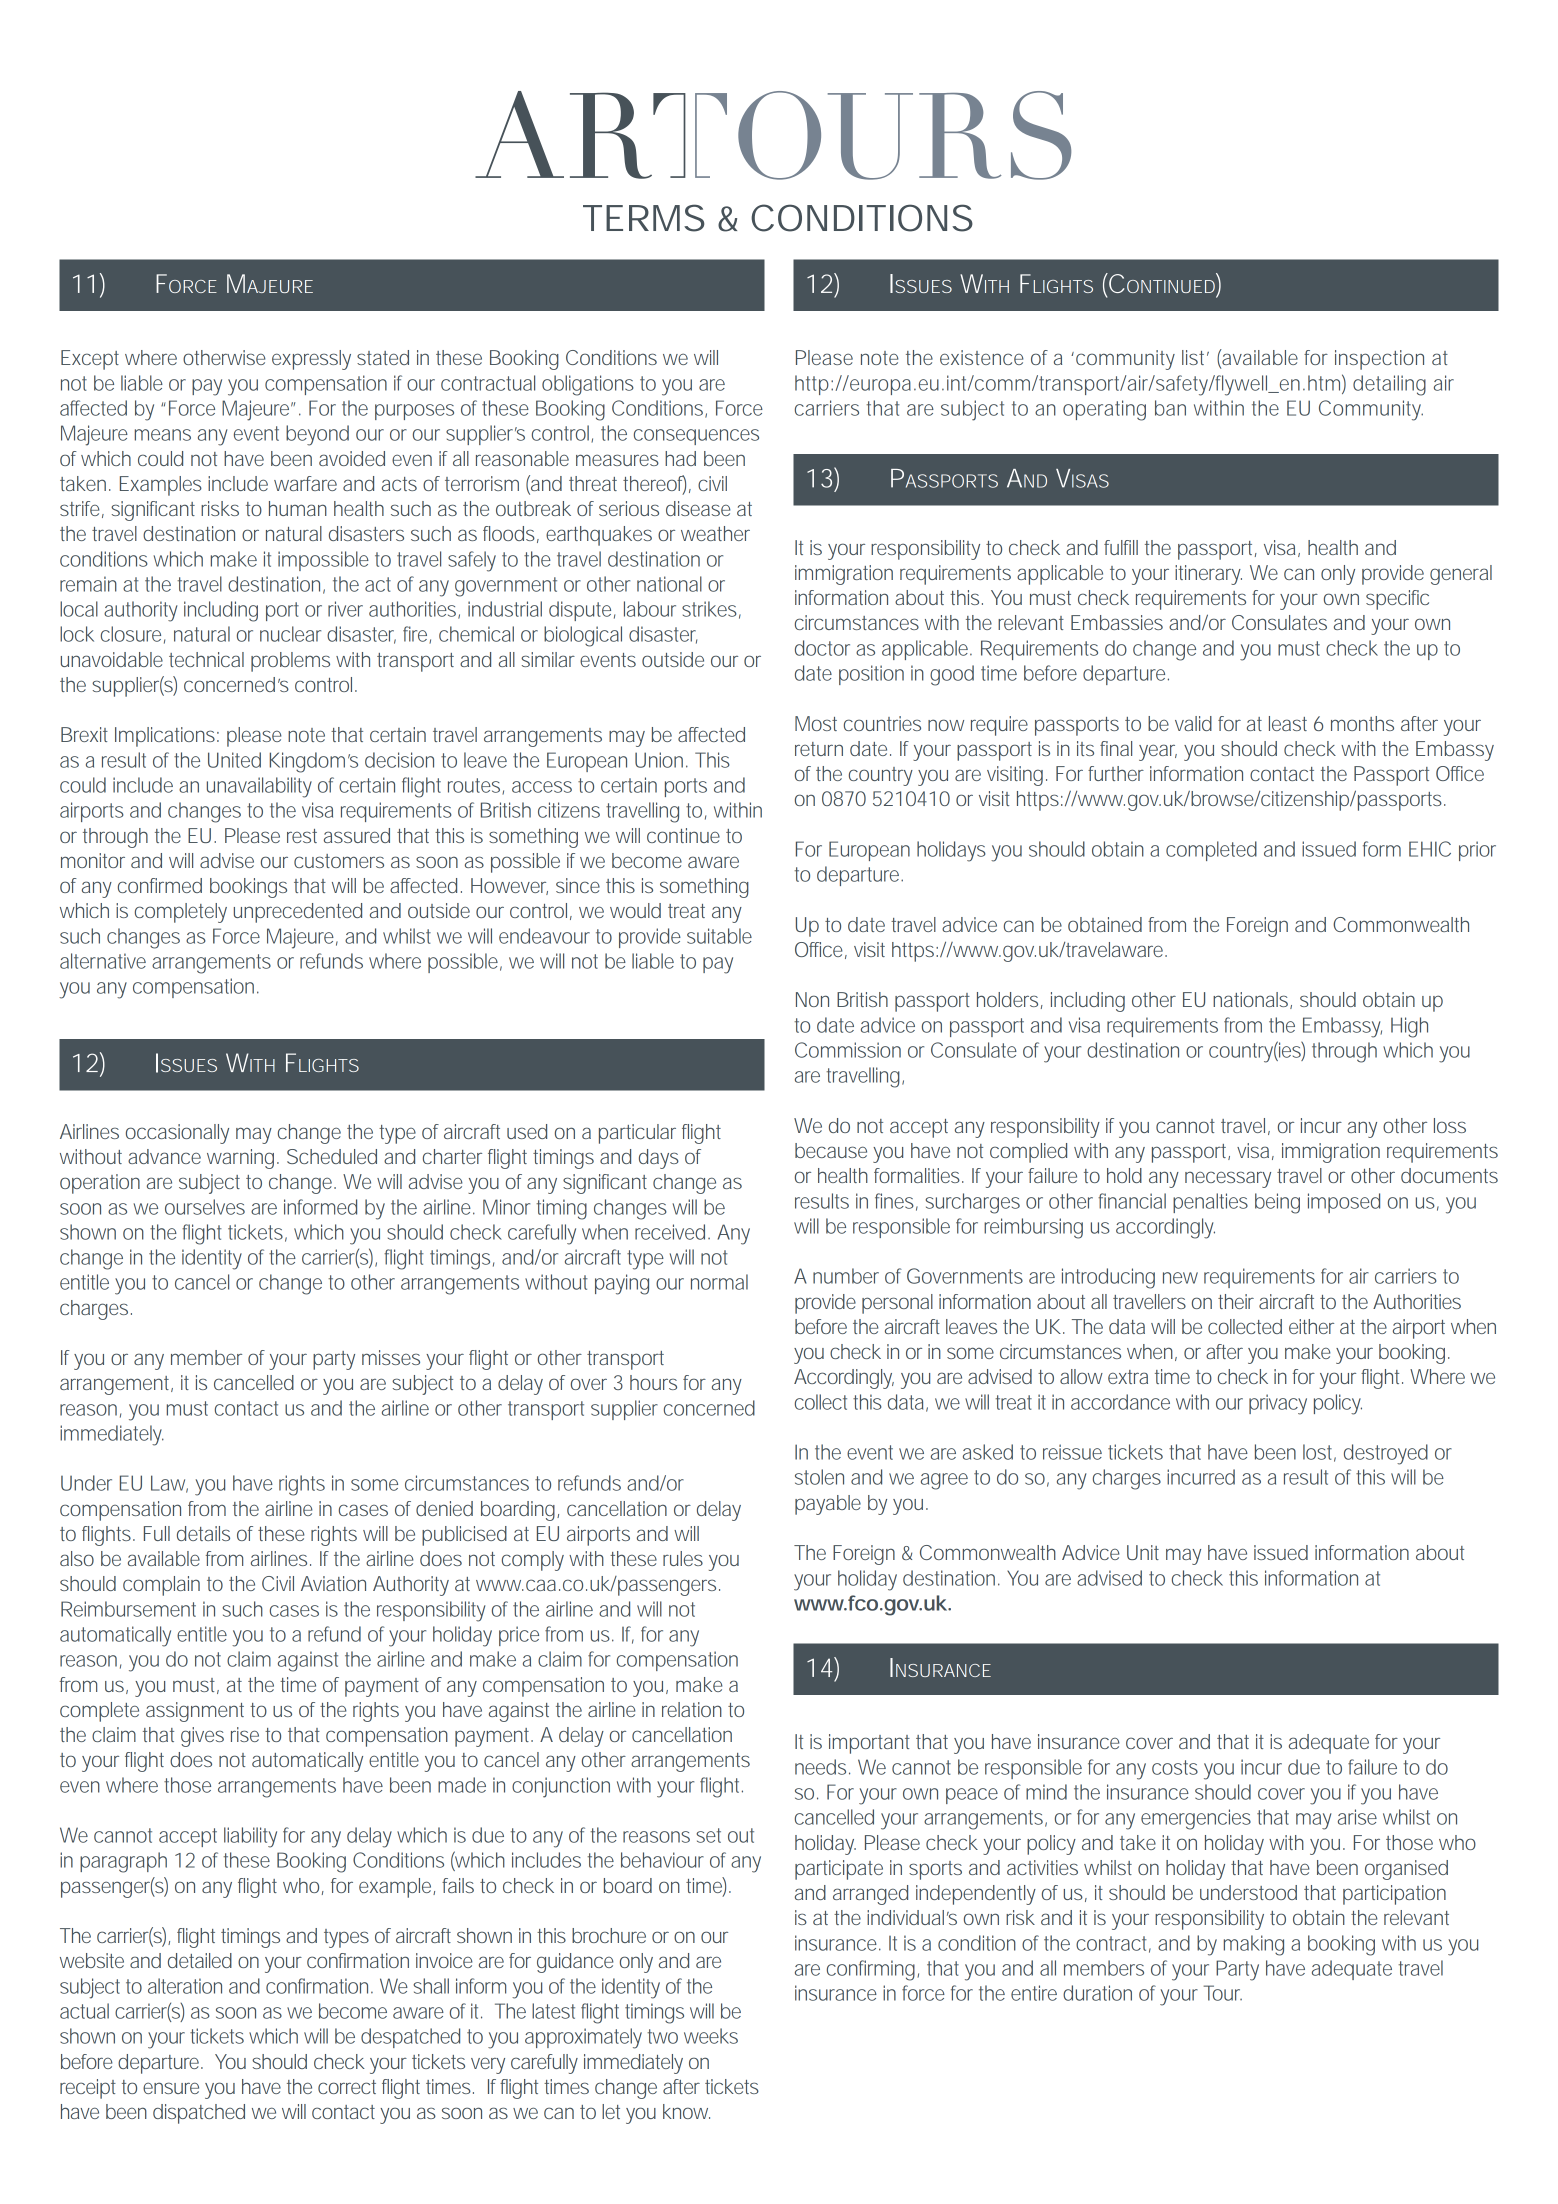  Describe the element at coordinates (317, 435) in the screenshot. I see `beyond` at that location.
